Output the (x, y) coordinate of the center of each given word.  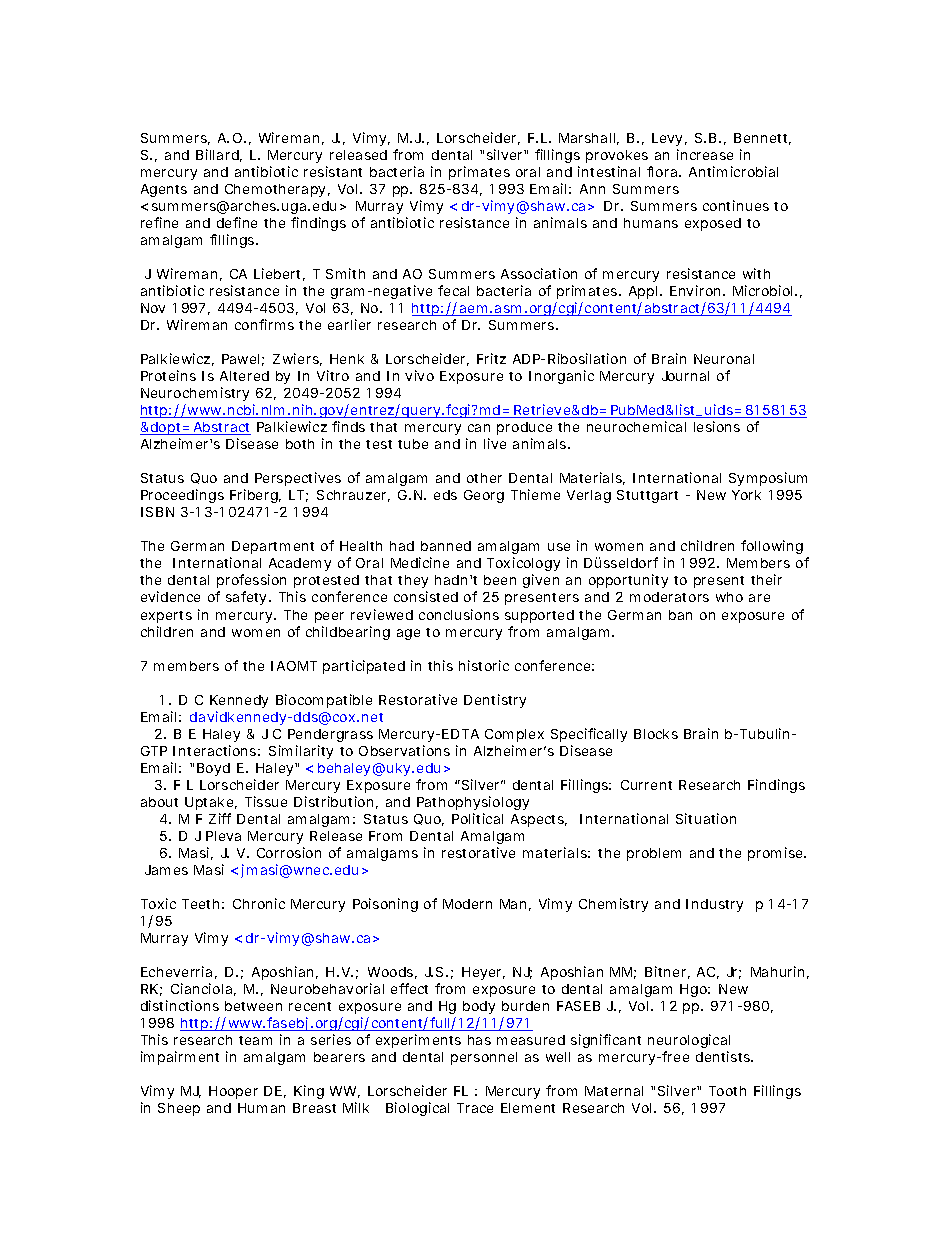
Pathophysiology (473, 803)
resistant (333, 171)
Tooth (727, 1091)
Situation (706, 818)
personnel (484, 1058)
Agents (164, 190)
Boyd (213, 769)
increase (705, 154)
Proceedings (182, 496)
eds (445, 495)
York (746, 495)
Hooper (233, 1092)
